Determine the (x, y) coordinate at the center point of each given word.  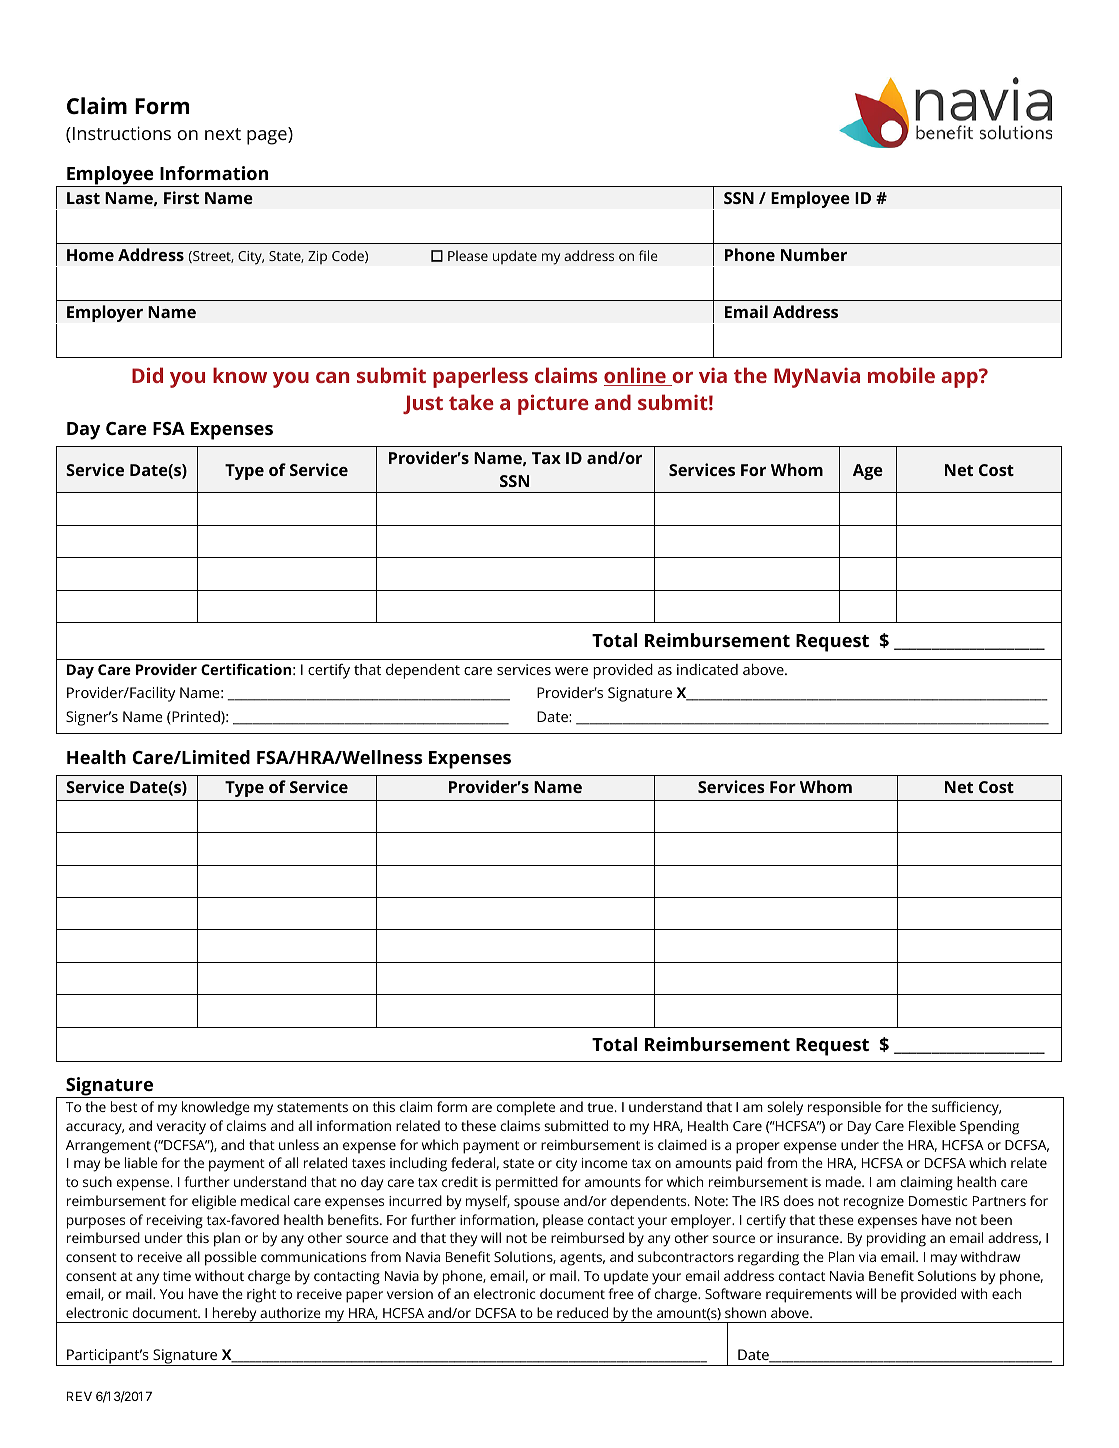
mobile (901, 375)
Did (147, 375)
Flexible (932, 1125)
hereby (235, 1315)
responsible (844, 1108)
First (181, 197)
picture (553, 404)
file (648, 255)
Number (814, 254)
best (124, 1106)
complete (525, 1108)
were (571, 671)
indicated (707, 669)
